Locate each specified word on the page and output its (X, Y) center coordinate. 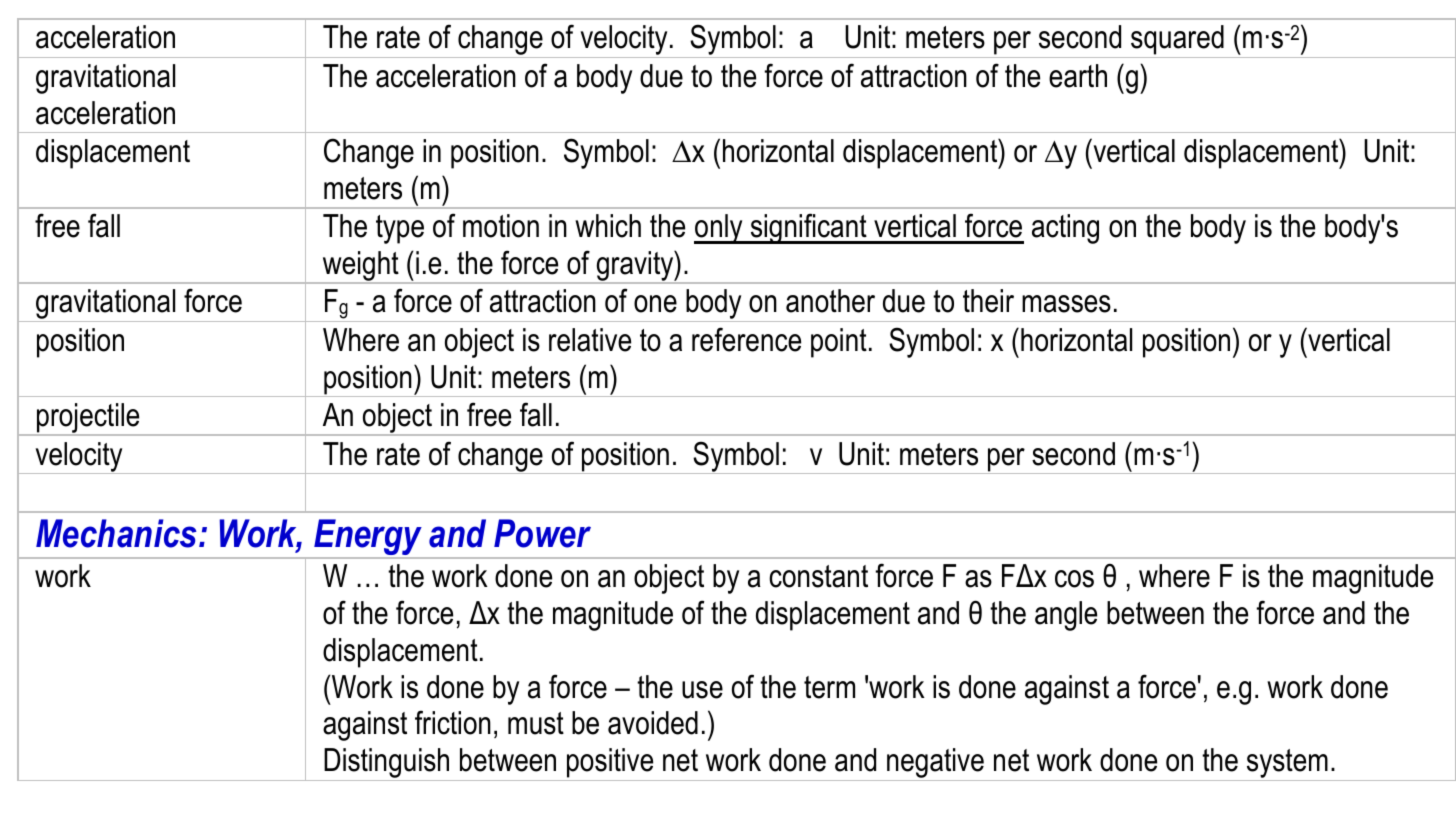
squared (1177, 41)
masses (1066, 304)
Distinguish (387, 764)
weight (360, 267)
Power (542, 533)
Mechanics (116, 533)
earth (1078, 76)
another (830, 301)
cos (1074, 579)
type (400, 229)
